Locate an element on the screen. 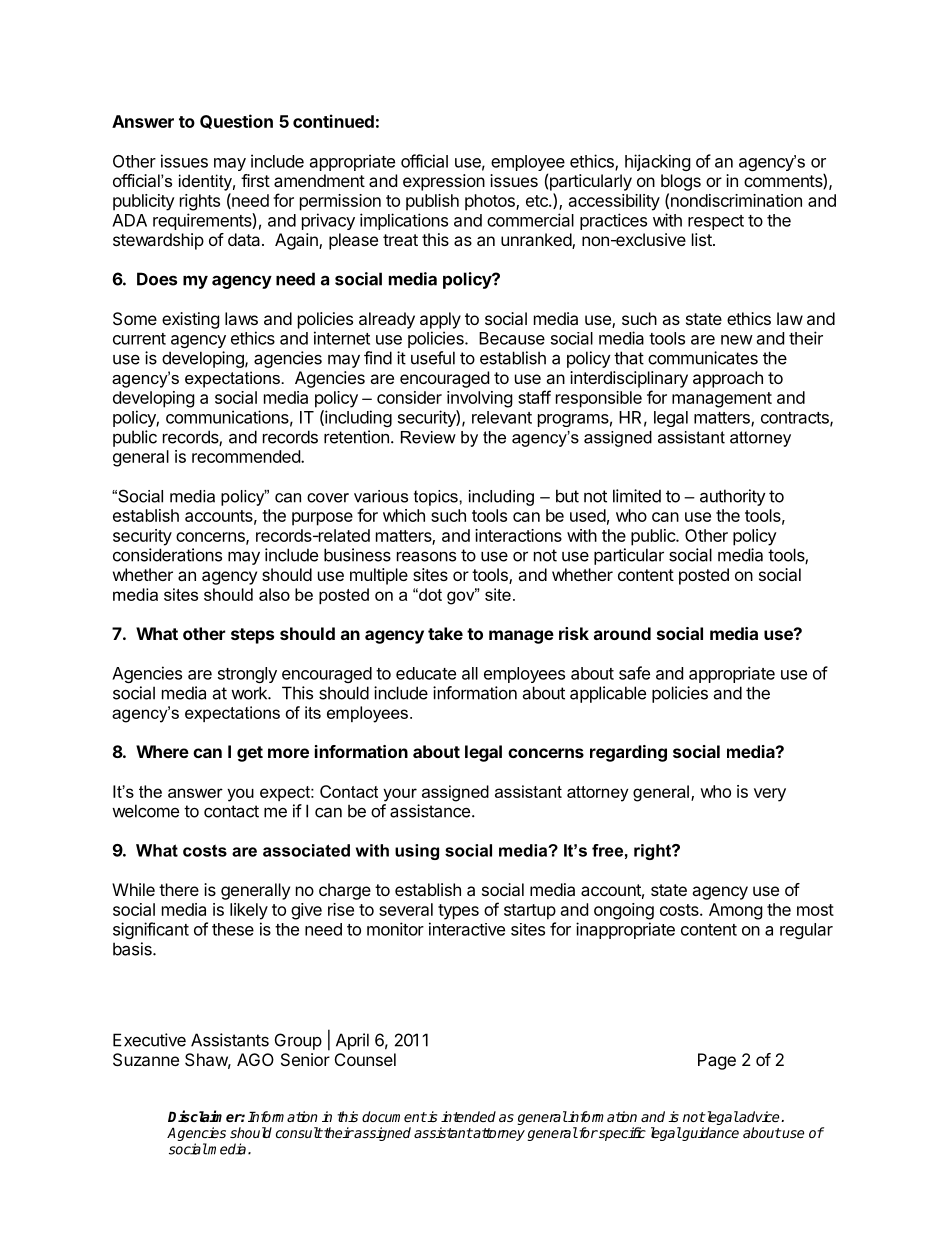 Image resolution: width=952 pixels, height=1233 pixels. authority is located at coordinates (733, 497).
